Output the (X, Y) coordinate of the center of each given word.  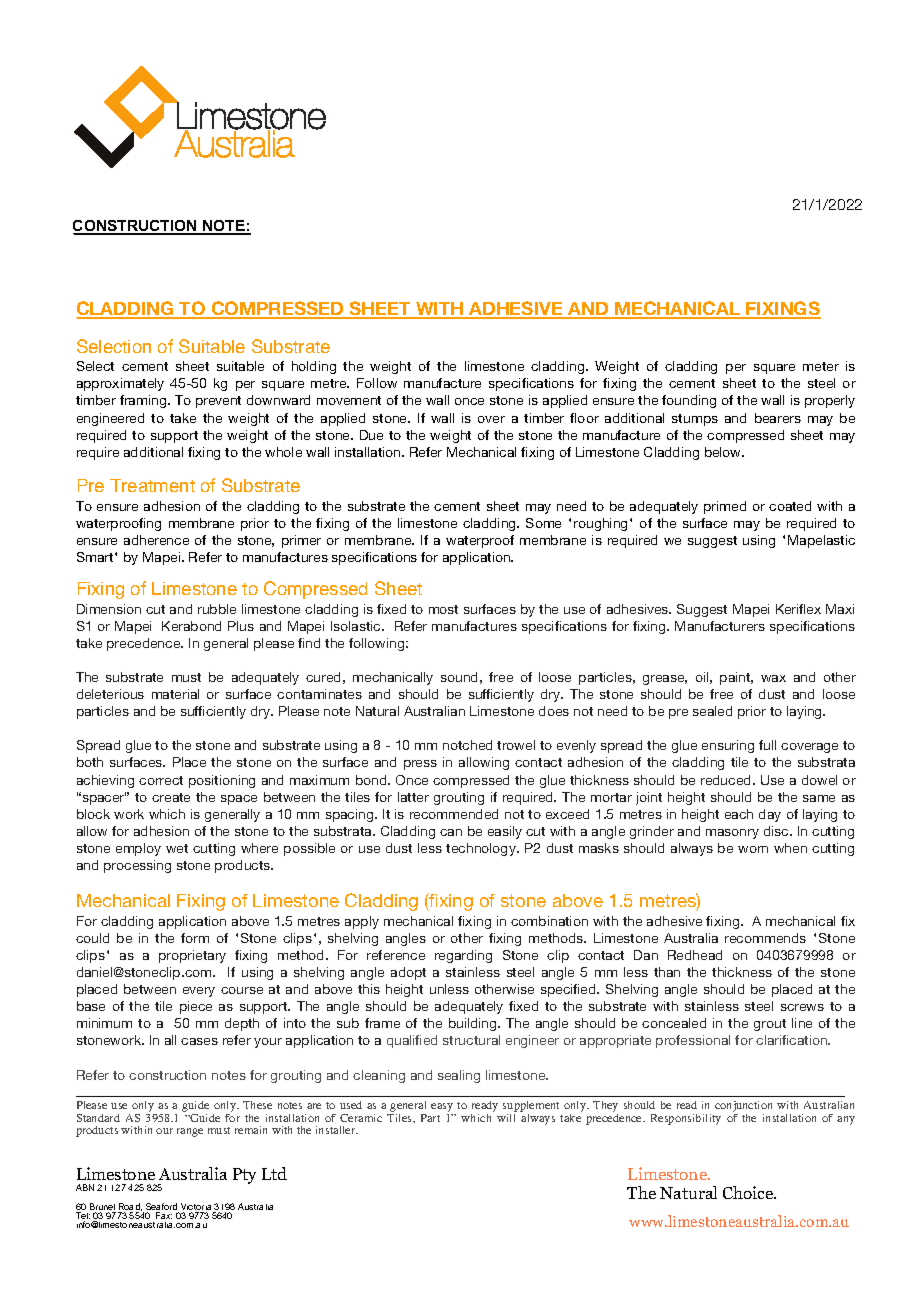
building (474, 1024)
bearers (778, 418)
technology (482, 849)
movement (349, 400)
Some (543, 523)
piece (196, 1007)
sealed (712, 711)
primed (725, 507)
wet (177, 848)
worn (753, 849)
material (175, 694)
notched (467, 745)
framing (144, 401)
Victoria (197, 1208)
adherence (156, 540)
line (802, 1023)
